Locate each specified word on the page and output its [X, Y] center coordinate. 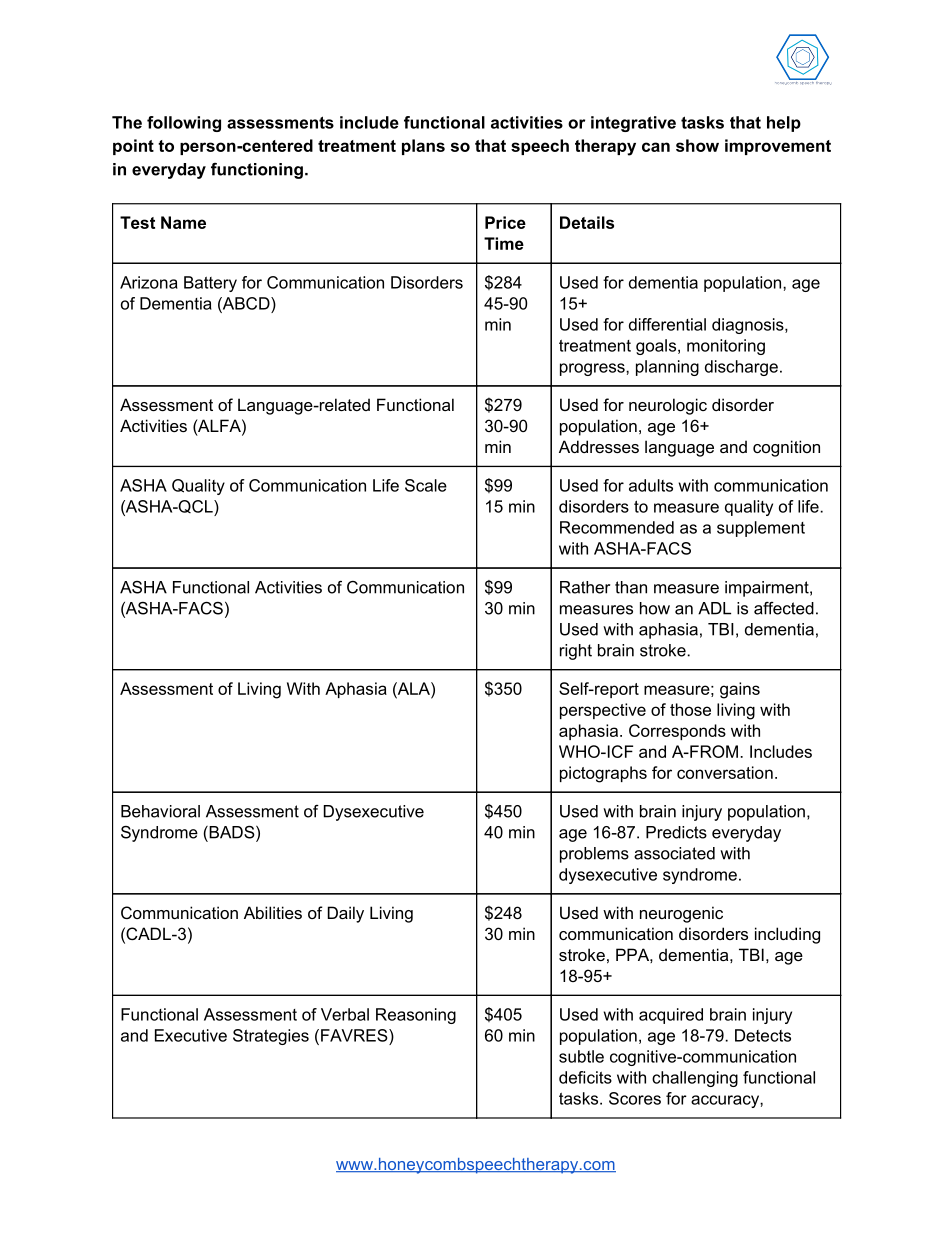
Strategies [271, 1037]
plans [423, 147]
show [697, 145]
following [184, 124]
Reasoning [416, 1016]
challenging [695, 1079]
